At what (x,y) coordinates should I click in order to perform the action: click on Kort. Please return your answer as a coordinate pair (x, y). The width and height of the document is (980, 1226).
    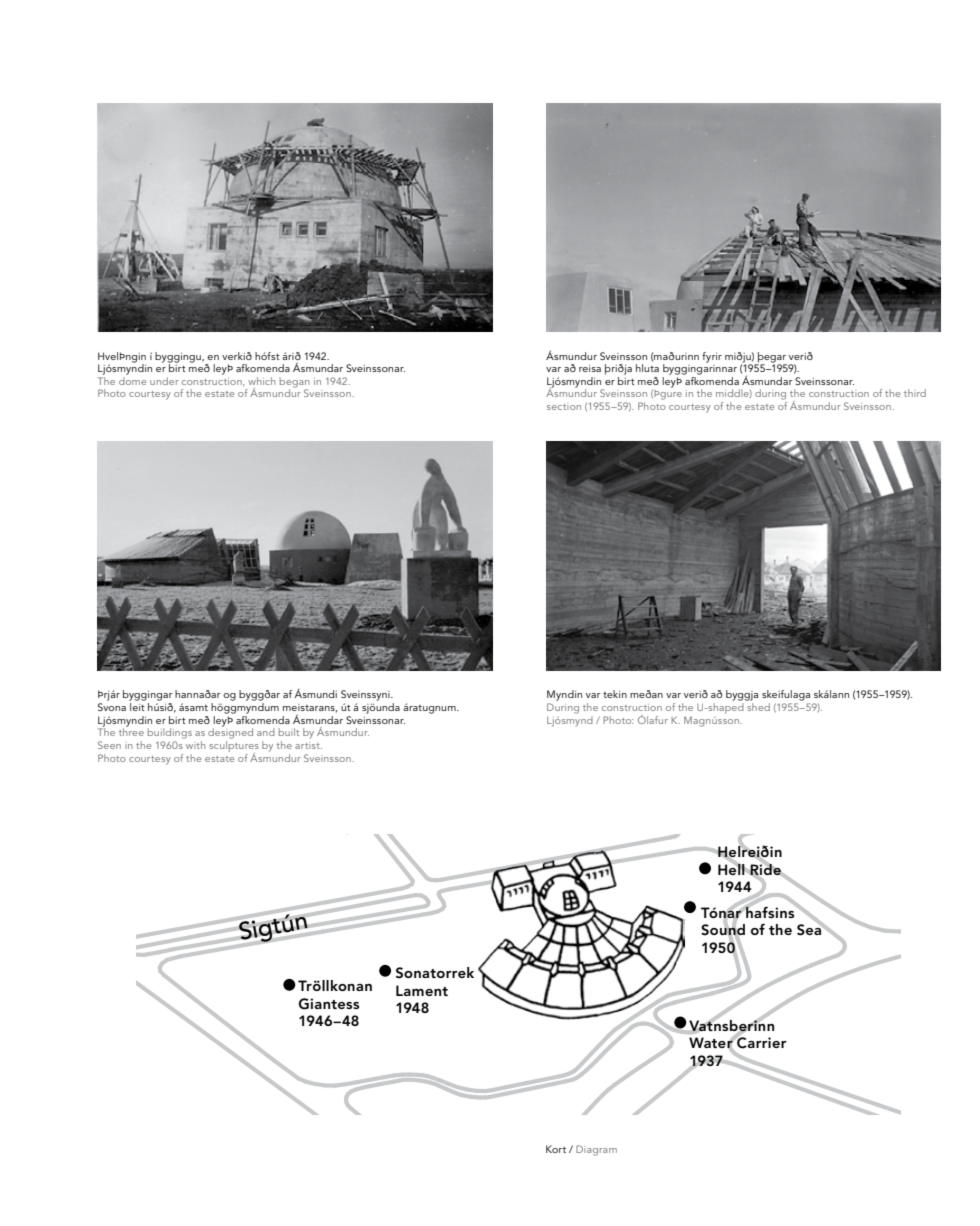
    Looking at the image, I should click on (556, 1149).
